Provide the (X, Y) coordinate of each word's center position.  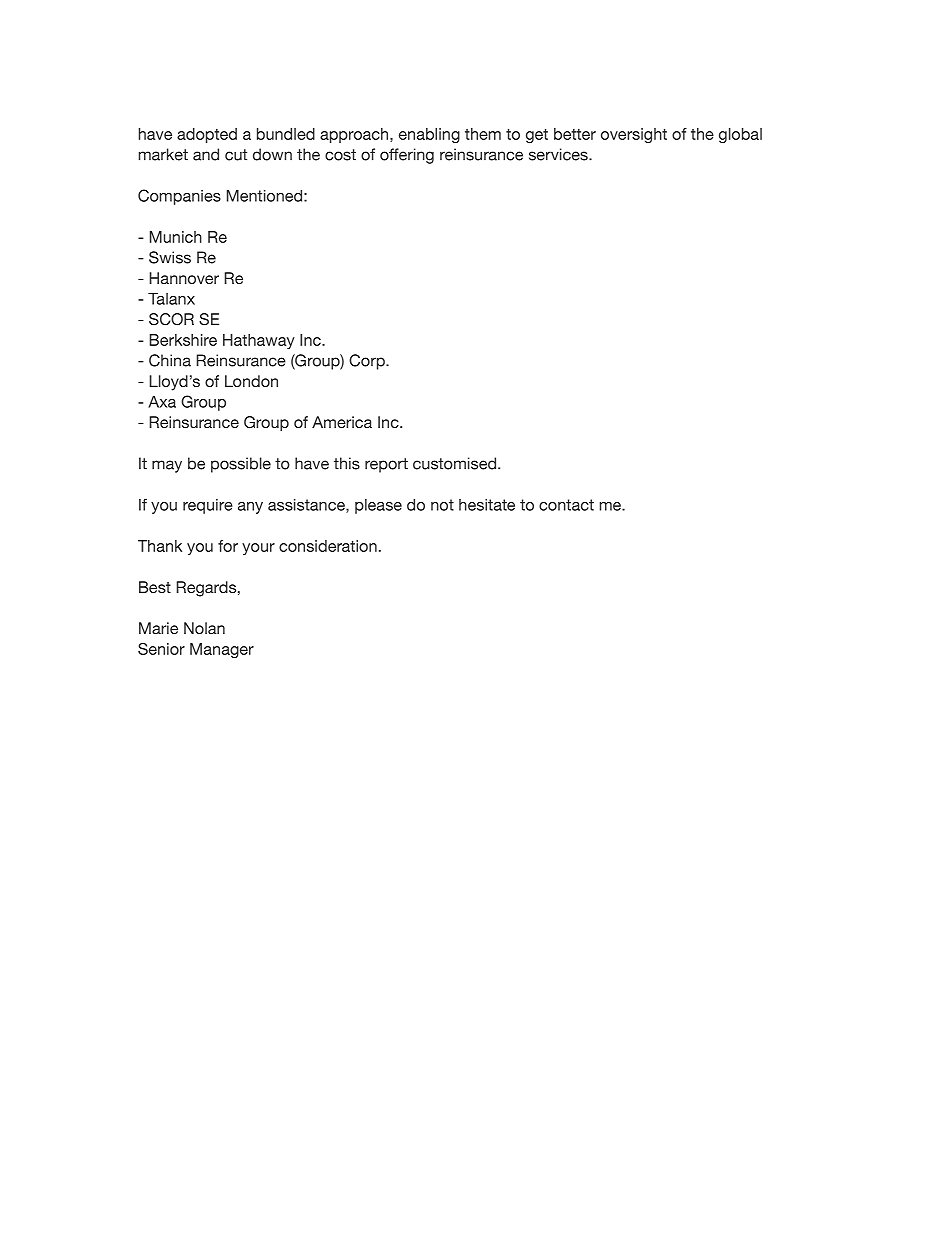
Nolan (204, 628)
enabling (429, 135)
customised (454, 463)
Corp (368, 362)
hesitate (487, 505)
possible (241, 465)
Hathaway (259, 341)
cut (236, 155)
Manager (222, 650)
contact (566, 505)
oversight (634, 135)
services (559, 154)
